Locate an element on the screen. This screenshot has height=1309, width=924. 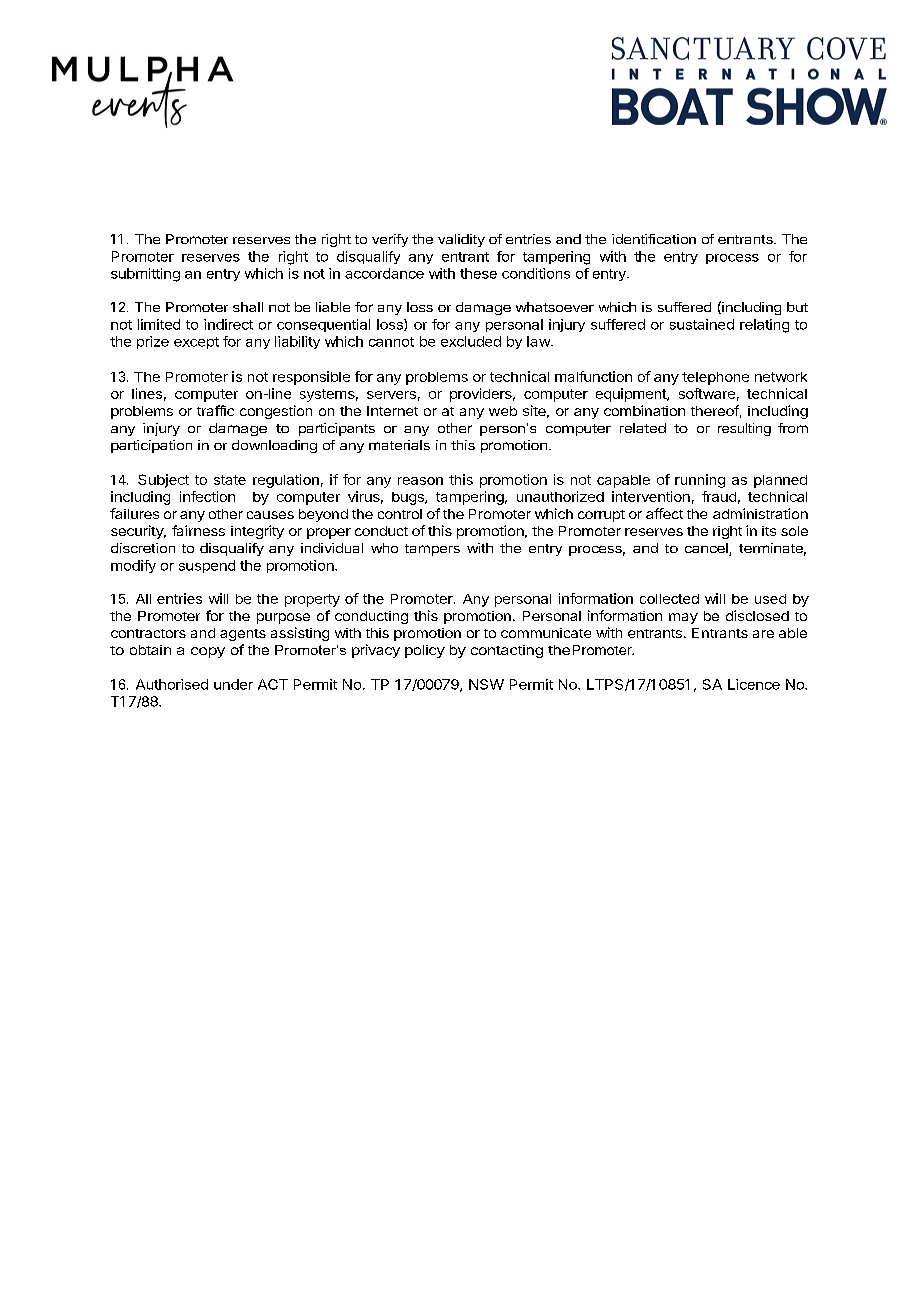
running is located at coordinates (700, 481).
